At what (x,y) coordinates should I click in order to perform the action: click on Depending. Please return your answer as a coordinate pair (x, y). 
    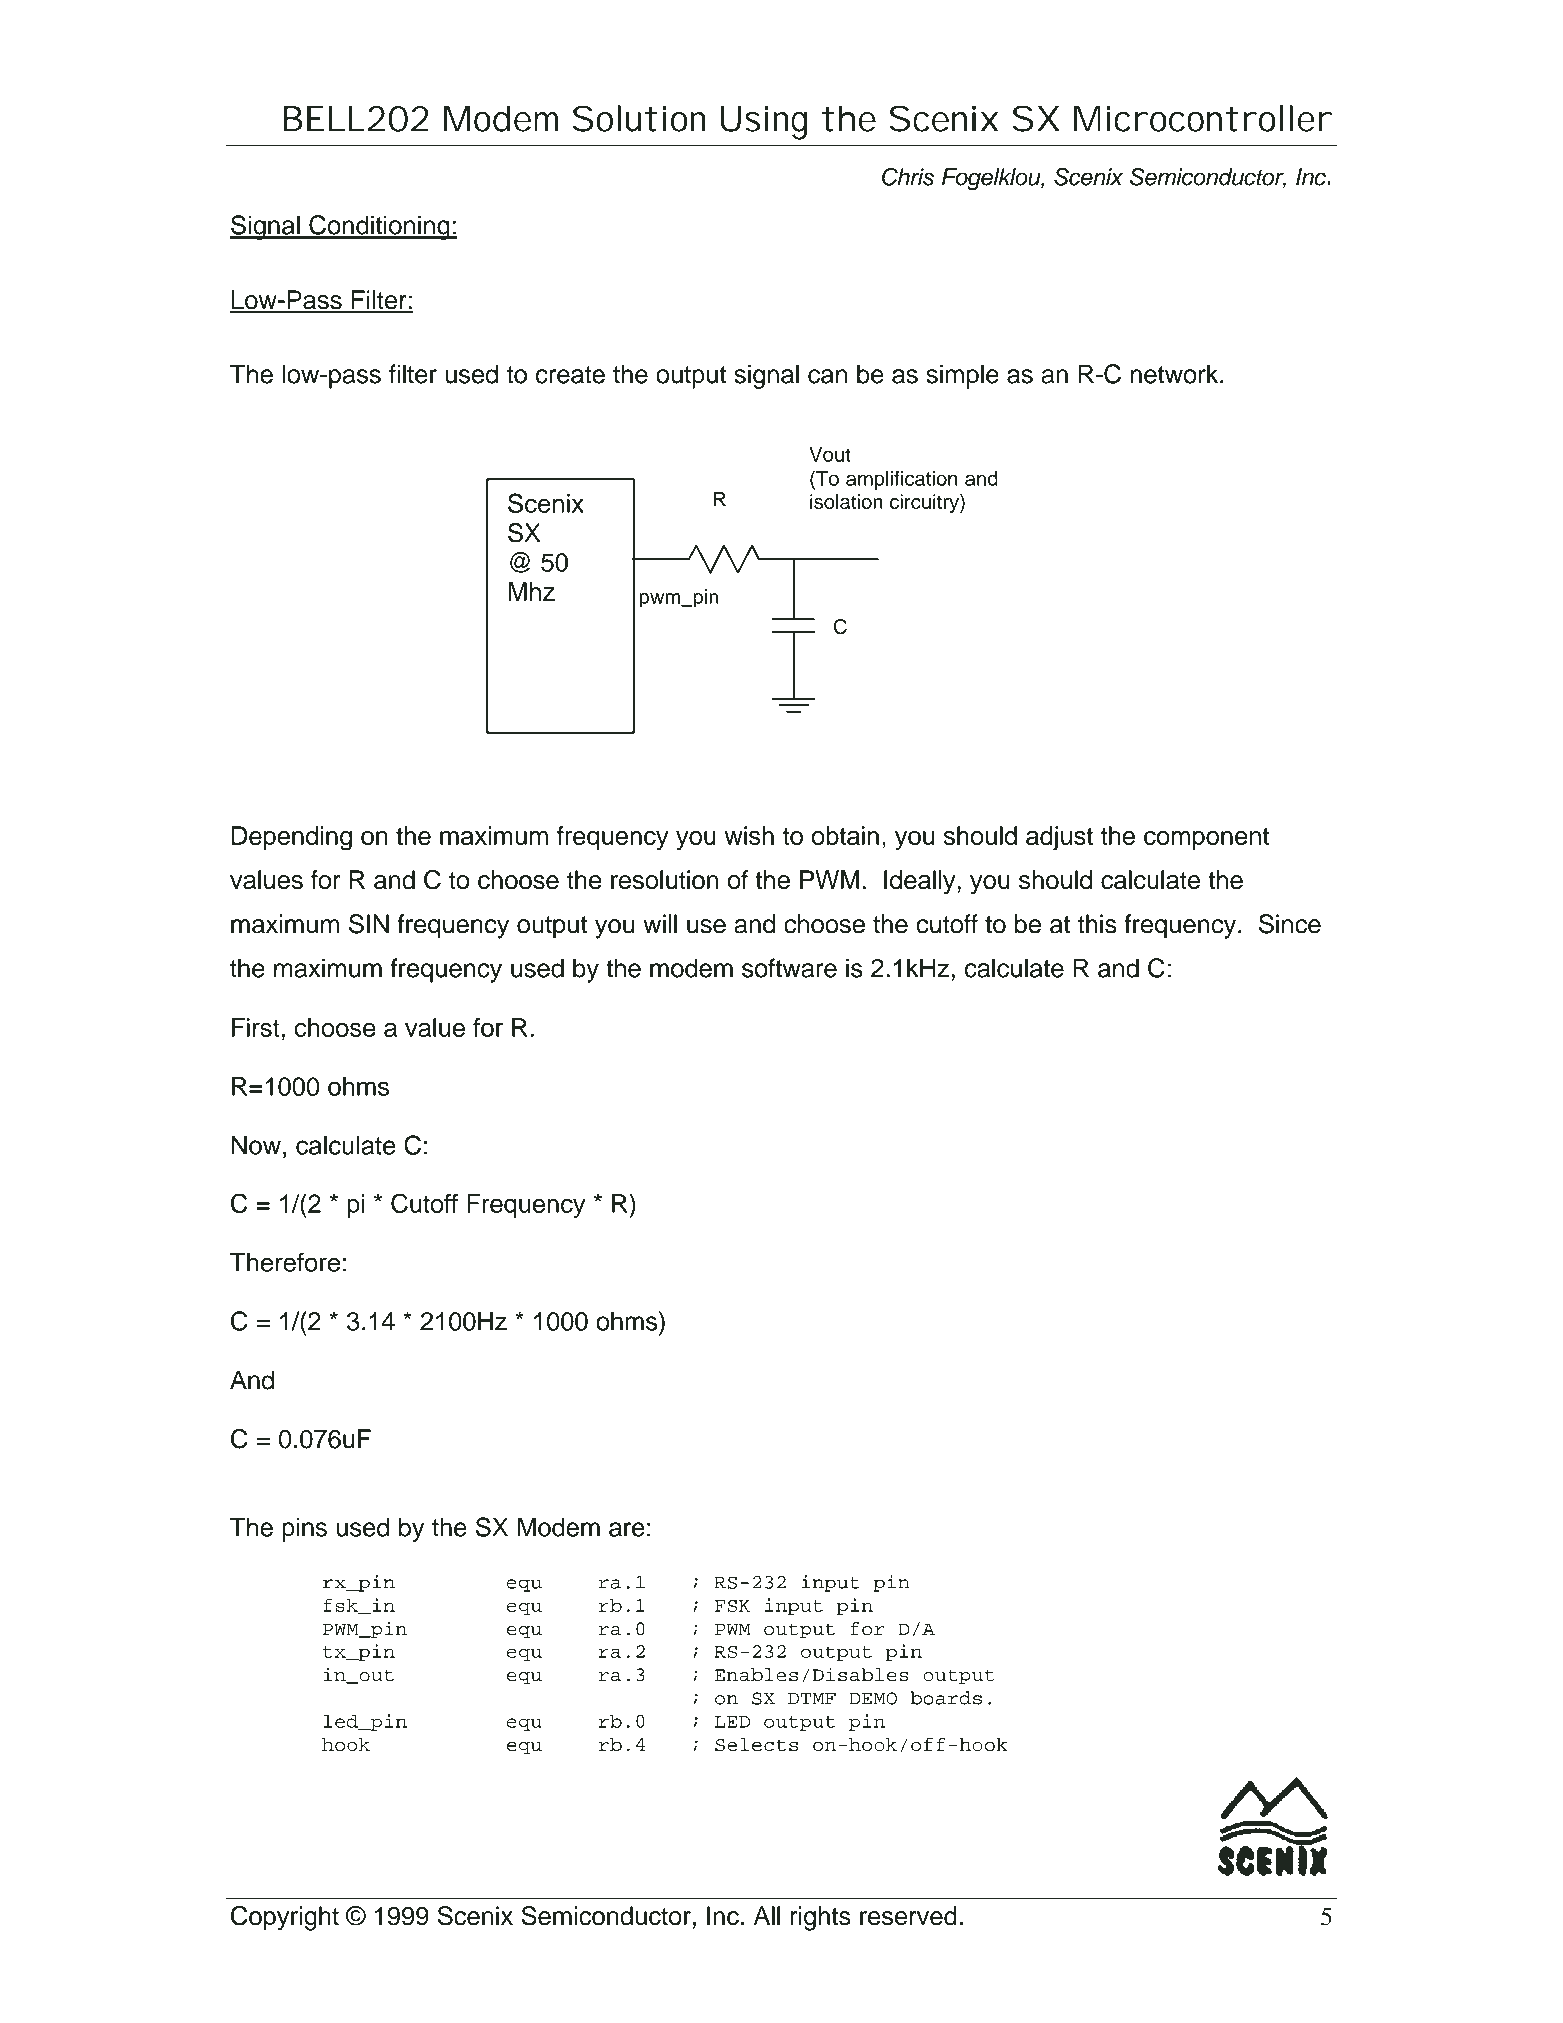
    Looking at the image, I should click on (292, 838).
